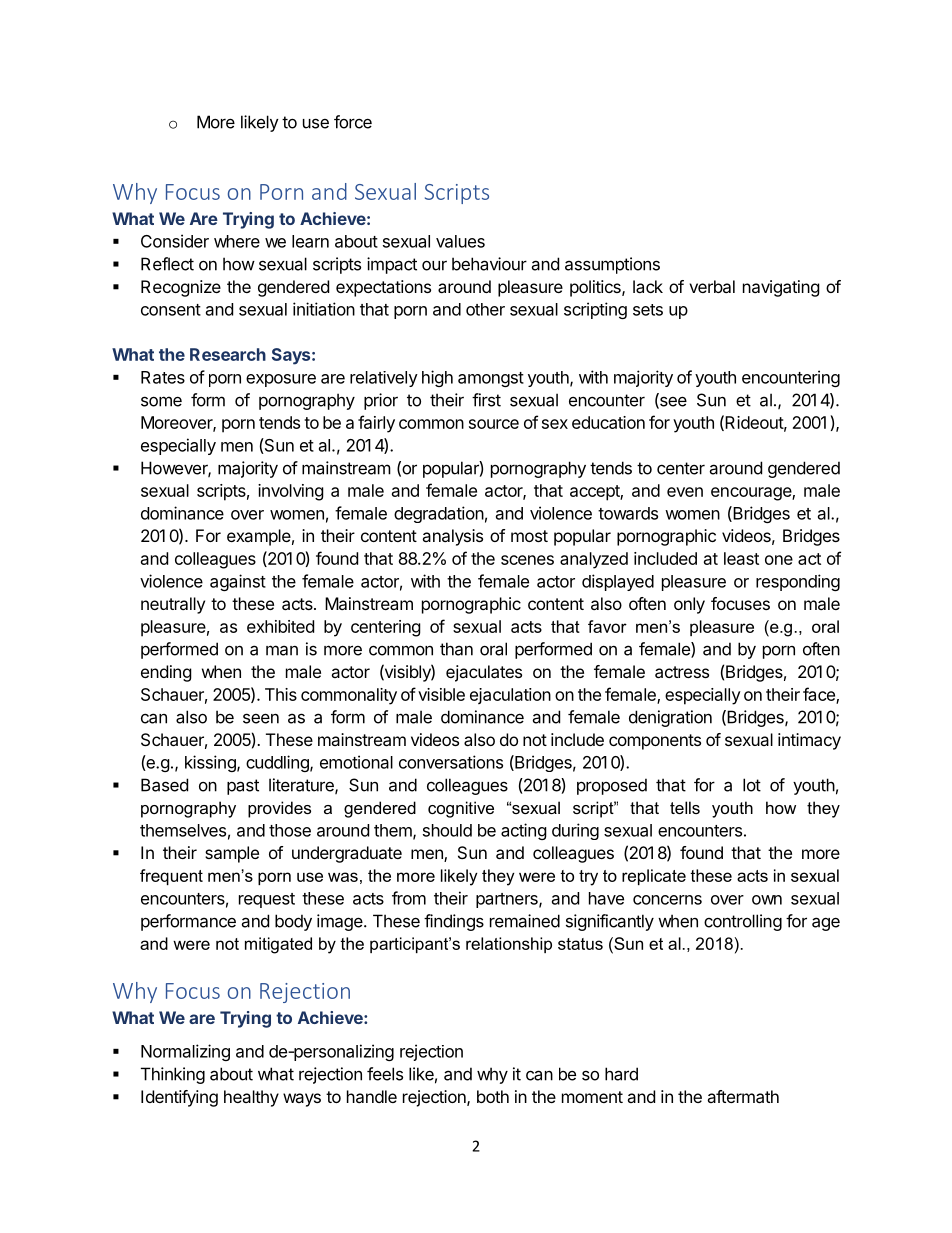 This screenshot has height=1233, width=952. What do you see at coordinates (251, 1098) in the screenshot?
I see `healthy` at bounding box center [251, 1098].
